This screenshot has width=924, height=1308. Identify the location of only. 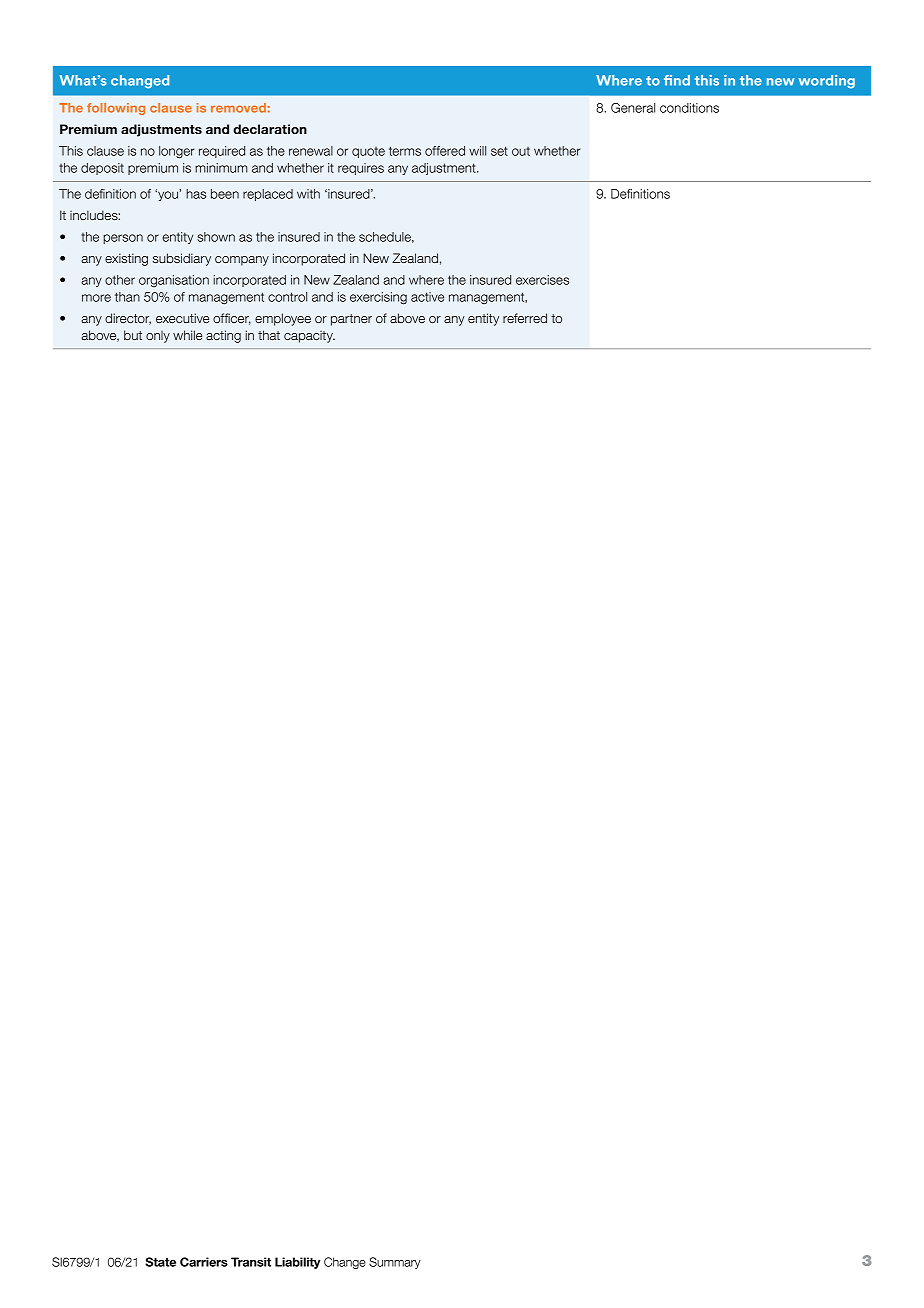
(158, 337).
